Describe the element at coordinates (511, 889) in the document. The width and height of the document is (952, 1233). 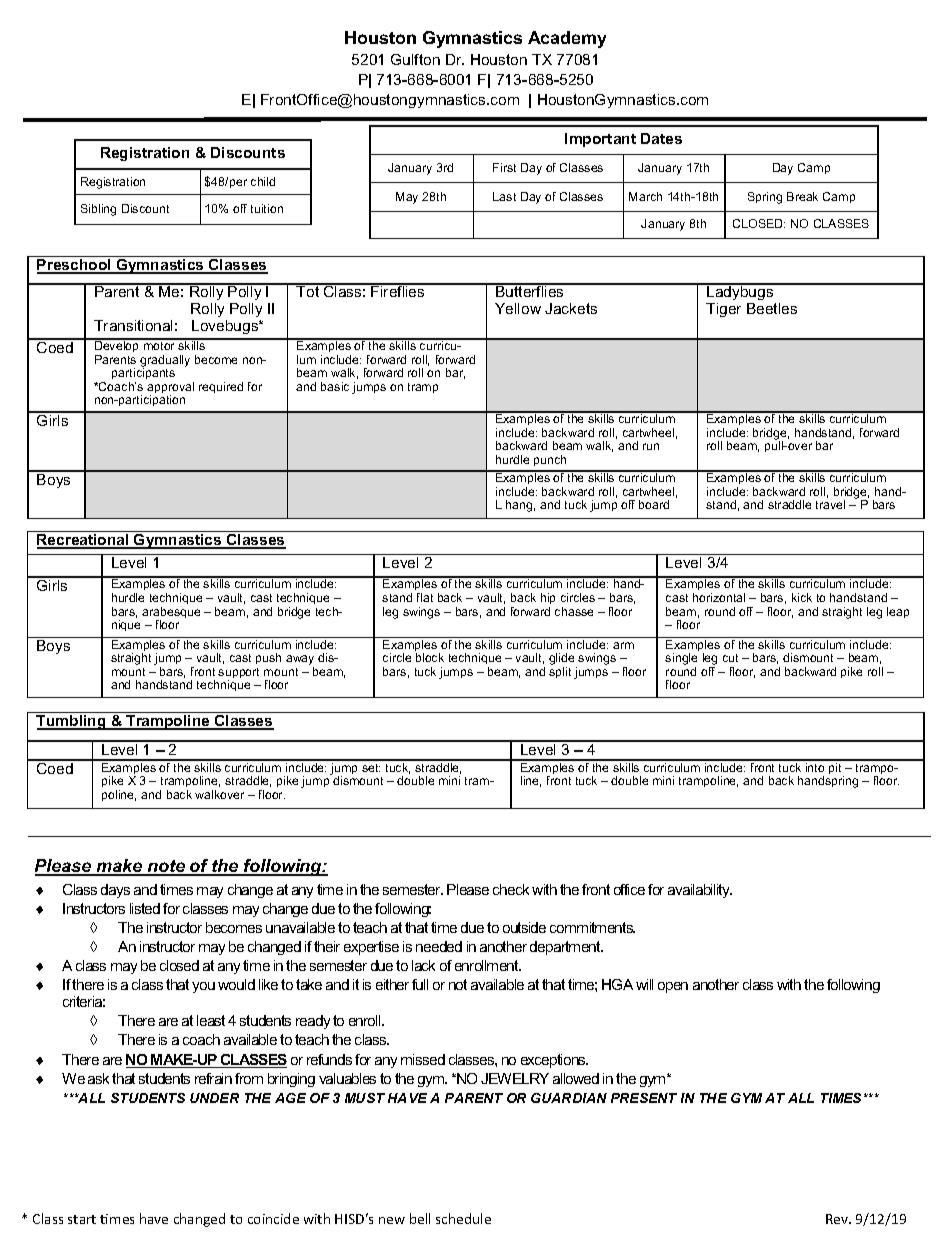
I see `check` at that location.
